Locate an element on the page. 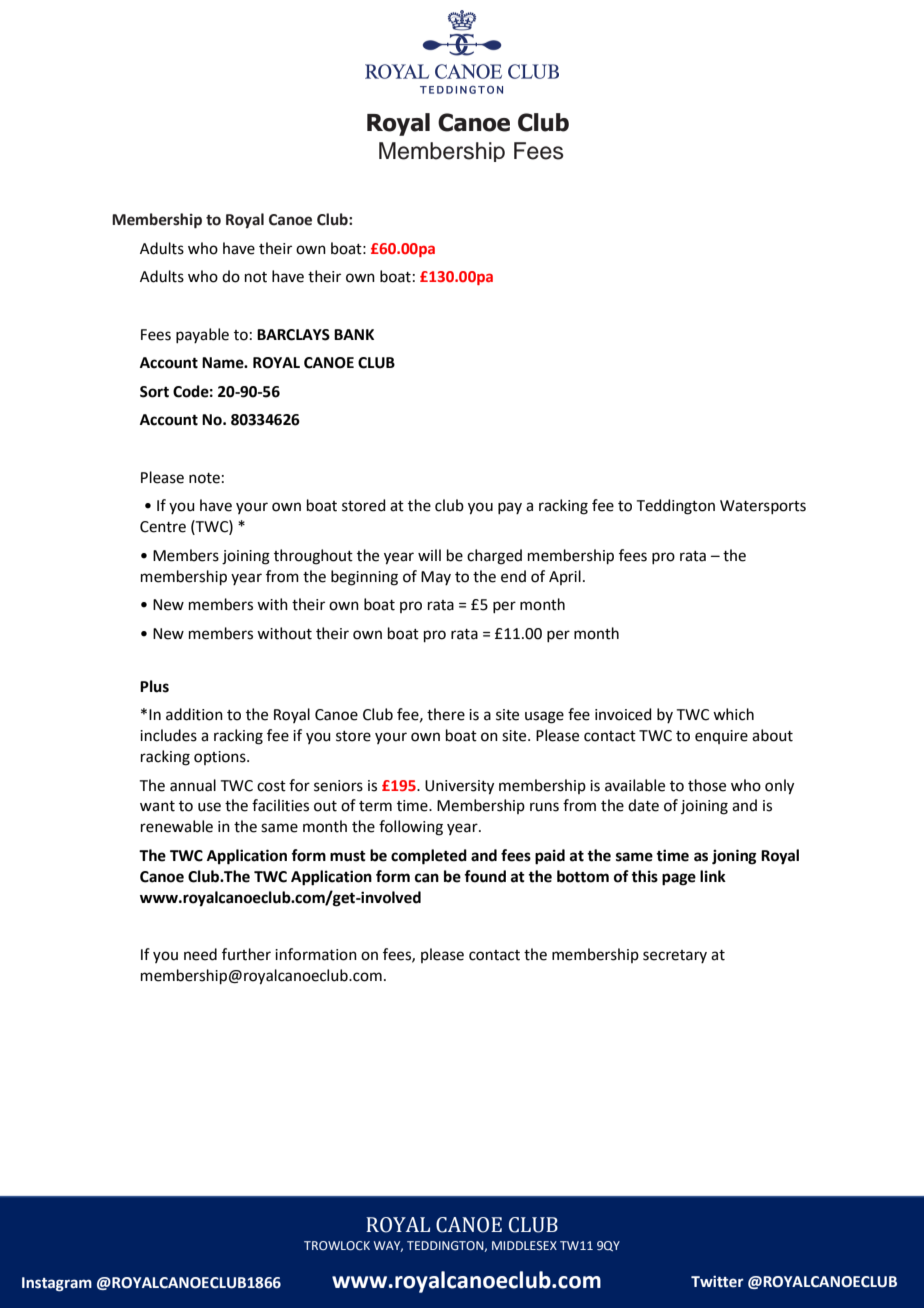 The width and height of the page is (924, 1308). MIDDLESEX is located at coordinates (524, 1245).
